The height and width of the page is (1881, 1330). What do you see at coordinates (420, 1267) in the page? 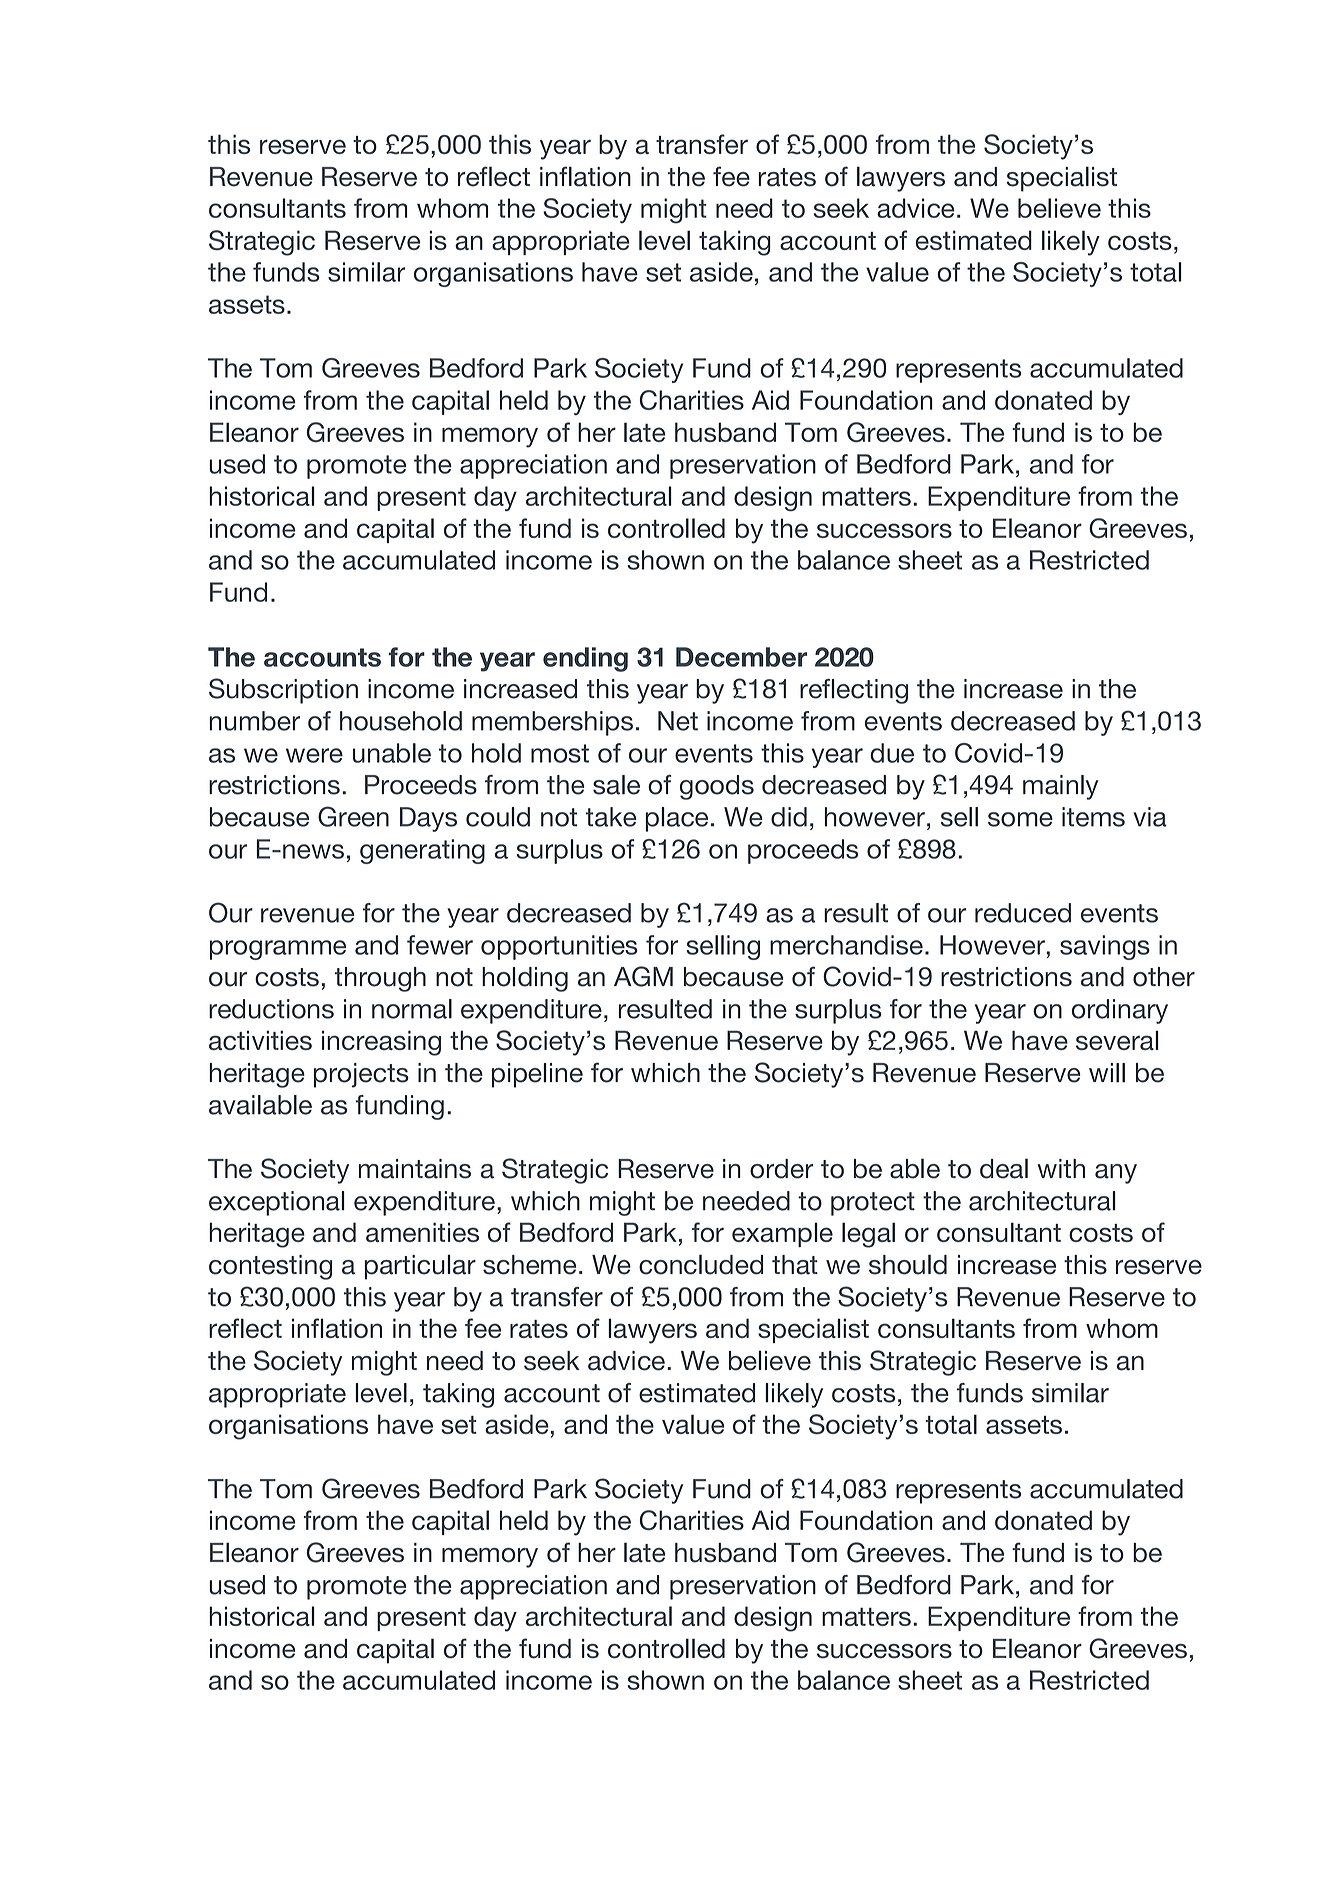
I see `particular` at bounding box center [420, 1267].
